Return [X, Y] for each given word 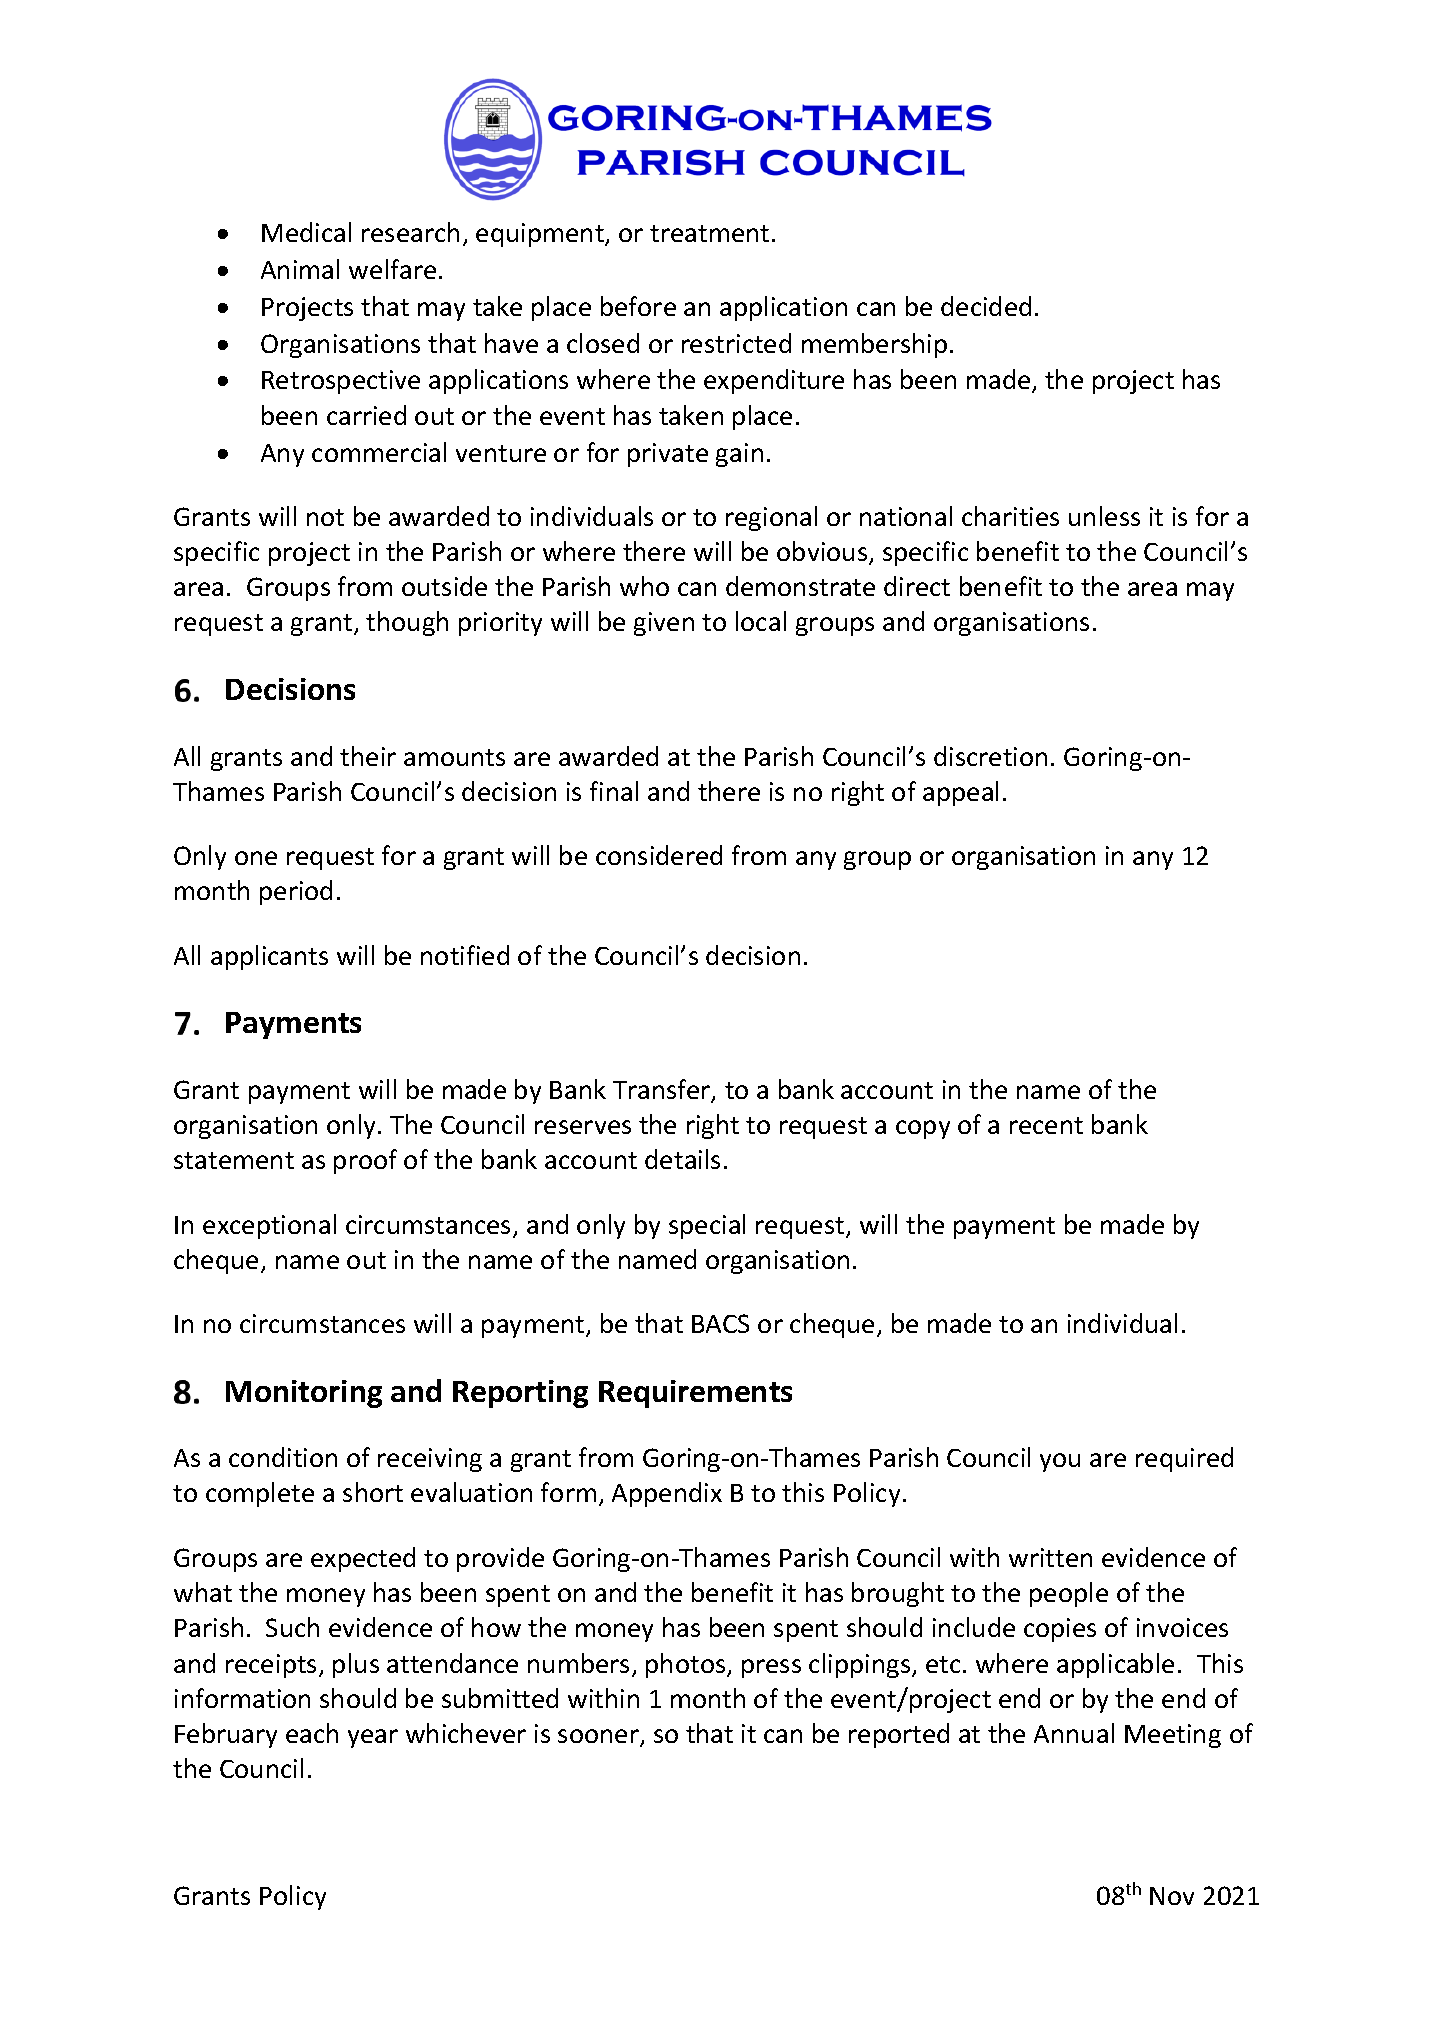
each [312, 1733]
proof [365, 1161]
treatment [709, 233]
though [407, 623]
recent [1046, 1125]
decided [986, 306]
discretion [990, 756]
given [664, 624]
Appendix [667, 1494]
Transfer [663, 1090]
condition [283, 1457]
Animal [300, 269]
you [1060, 1462]
